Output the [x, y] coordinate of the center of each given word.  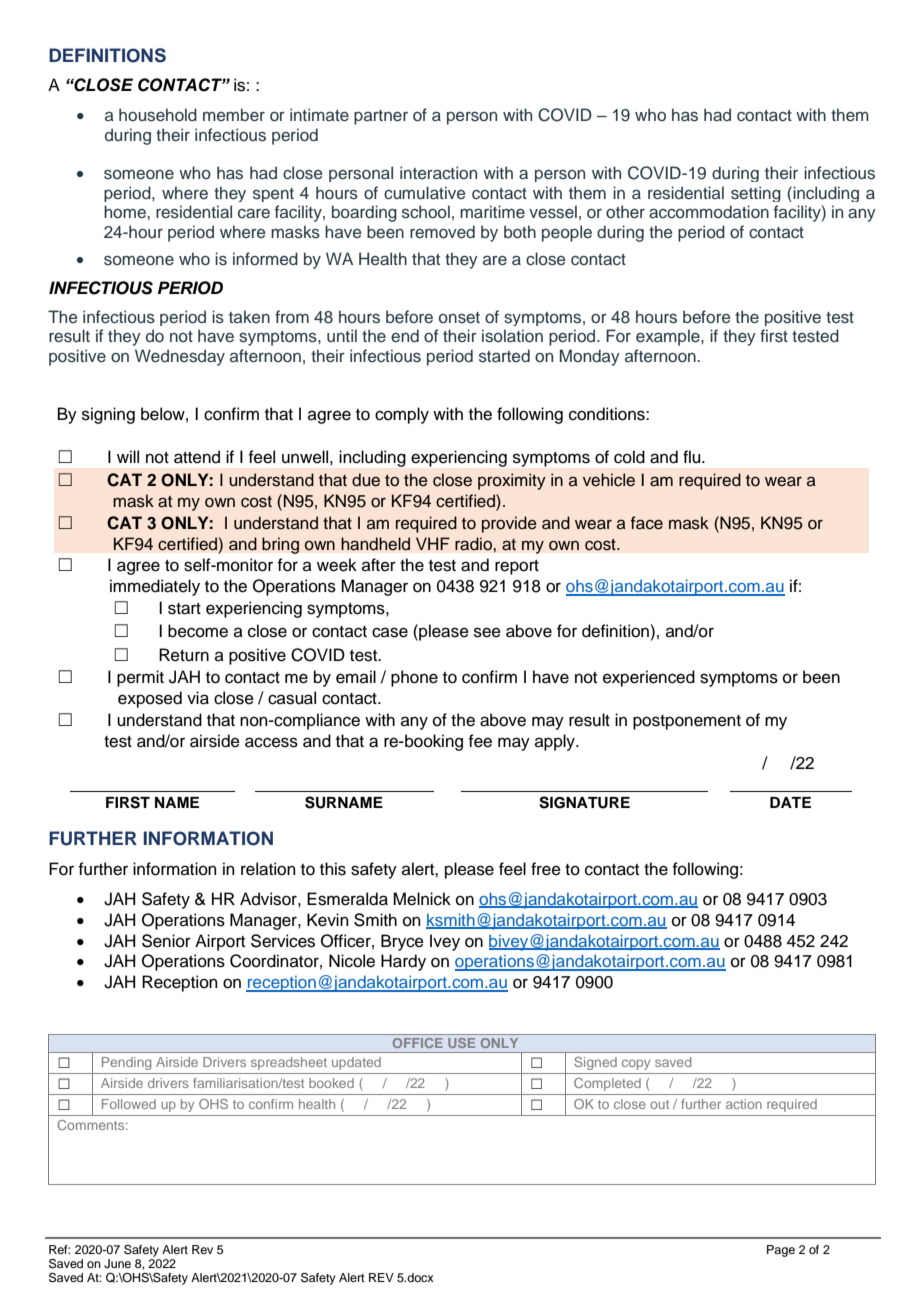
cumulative [424, 193]
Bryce [402, 942]
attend [197, 457]
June [117, 1264]
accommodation [709, 212]
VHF [433, 543]
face [647, 523]
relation [268, 869]
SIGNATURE [584, 802]
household [158, 115]
